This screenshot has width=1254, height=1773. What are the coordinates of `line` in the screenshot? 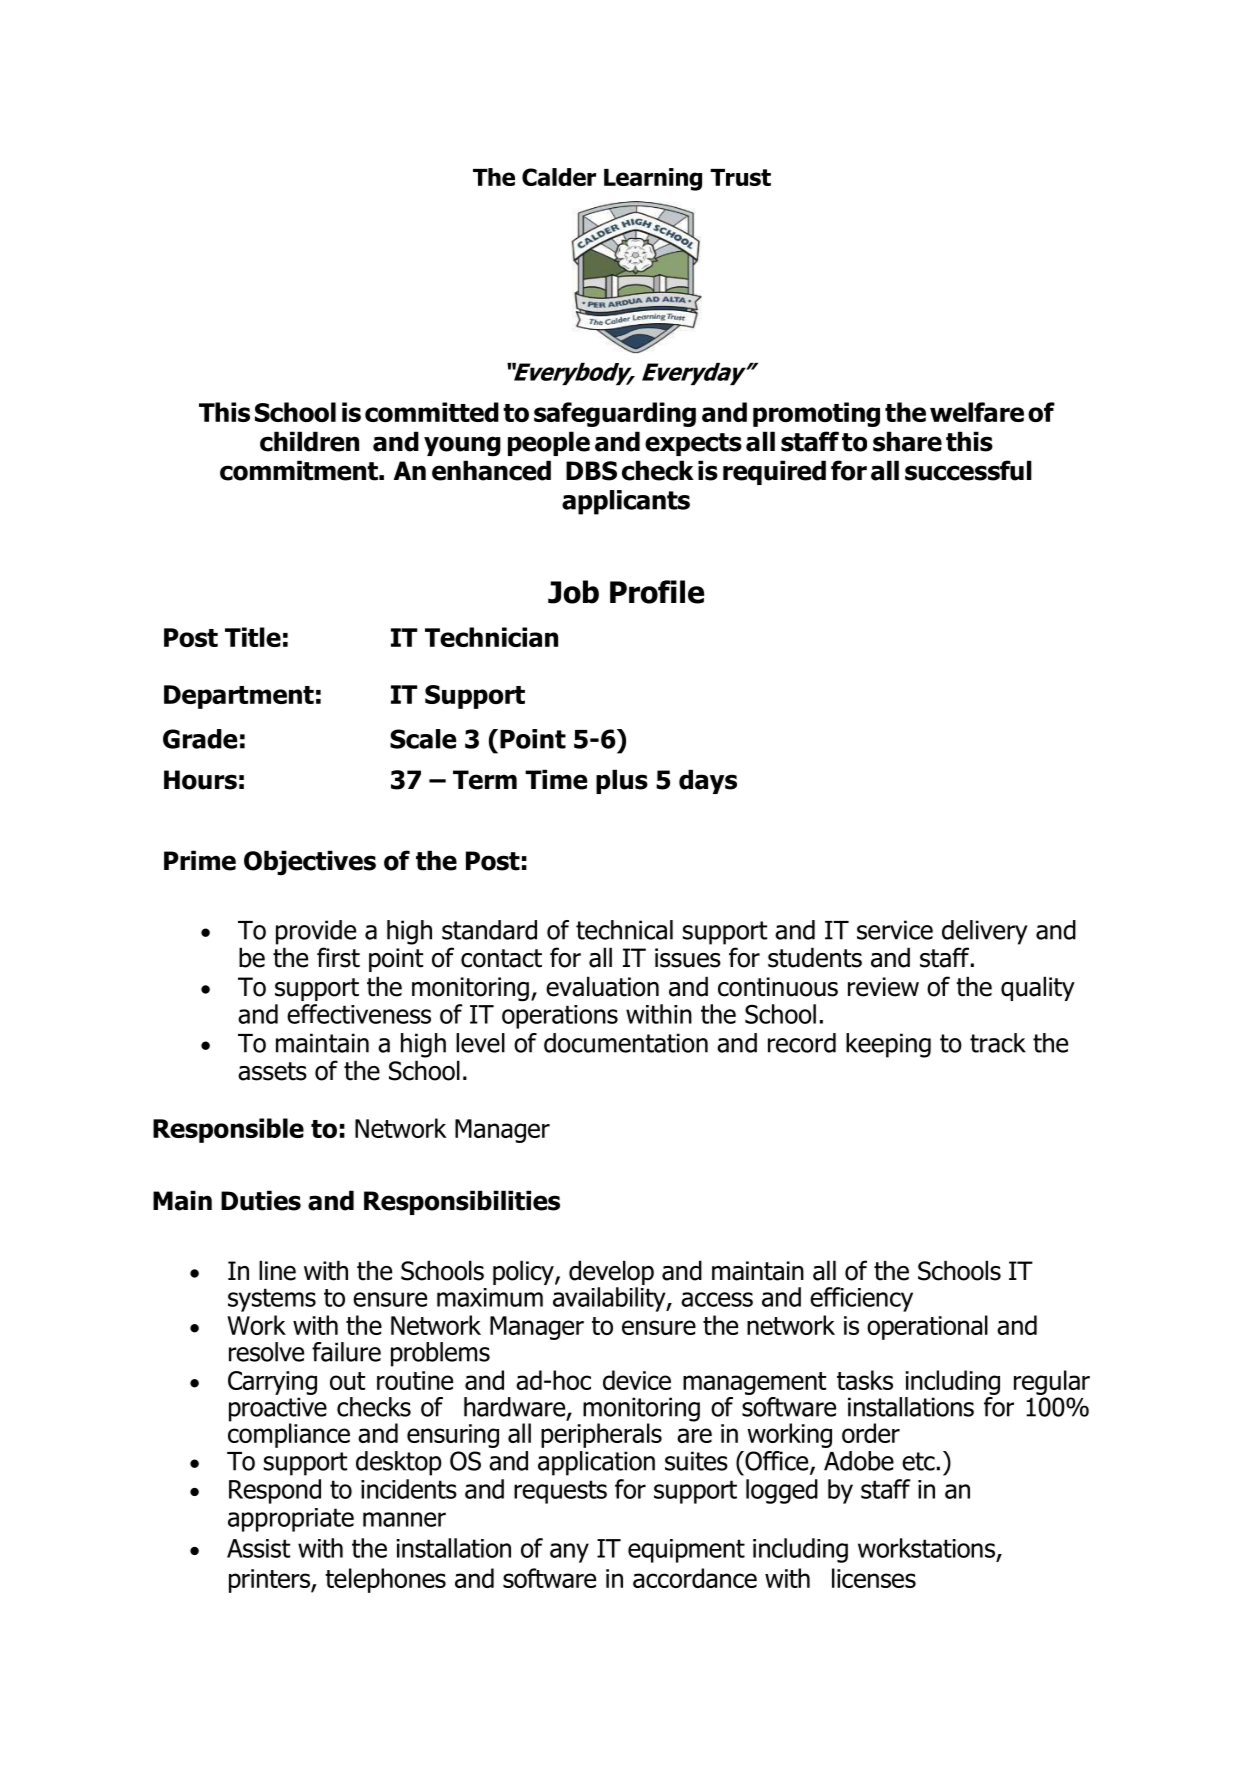 It's located at (277, 1270).
